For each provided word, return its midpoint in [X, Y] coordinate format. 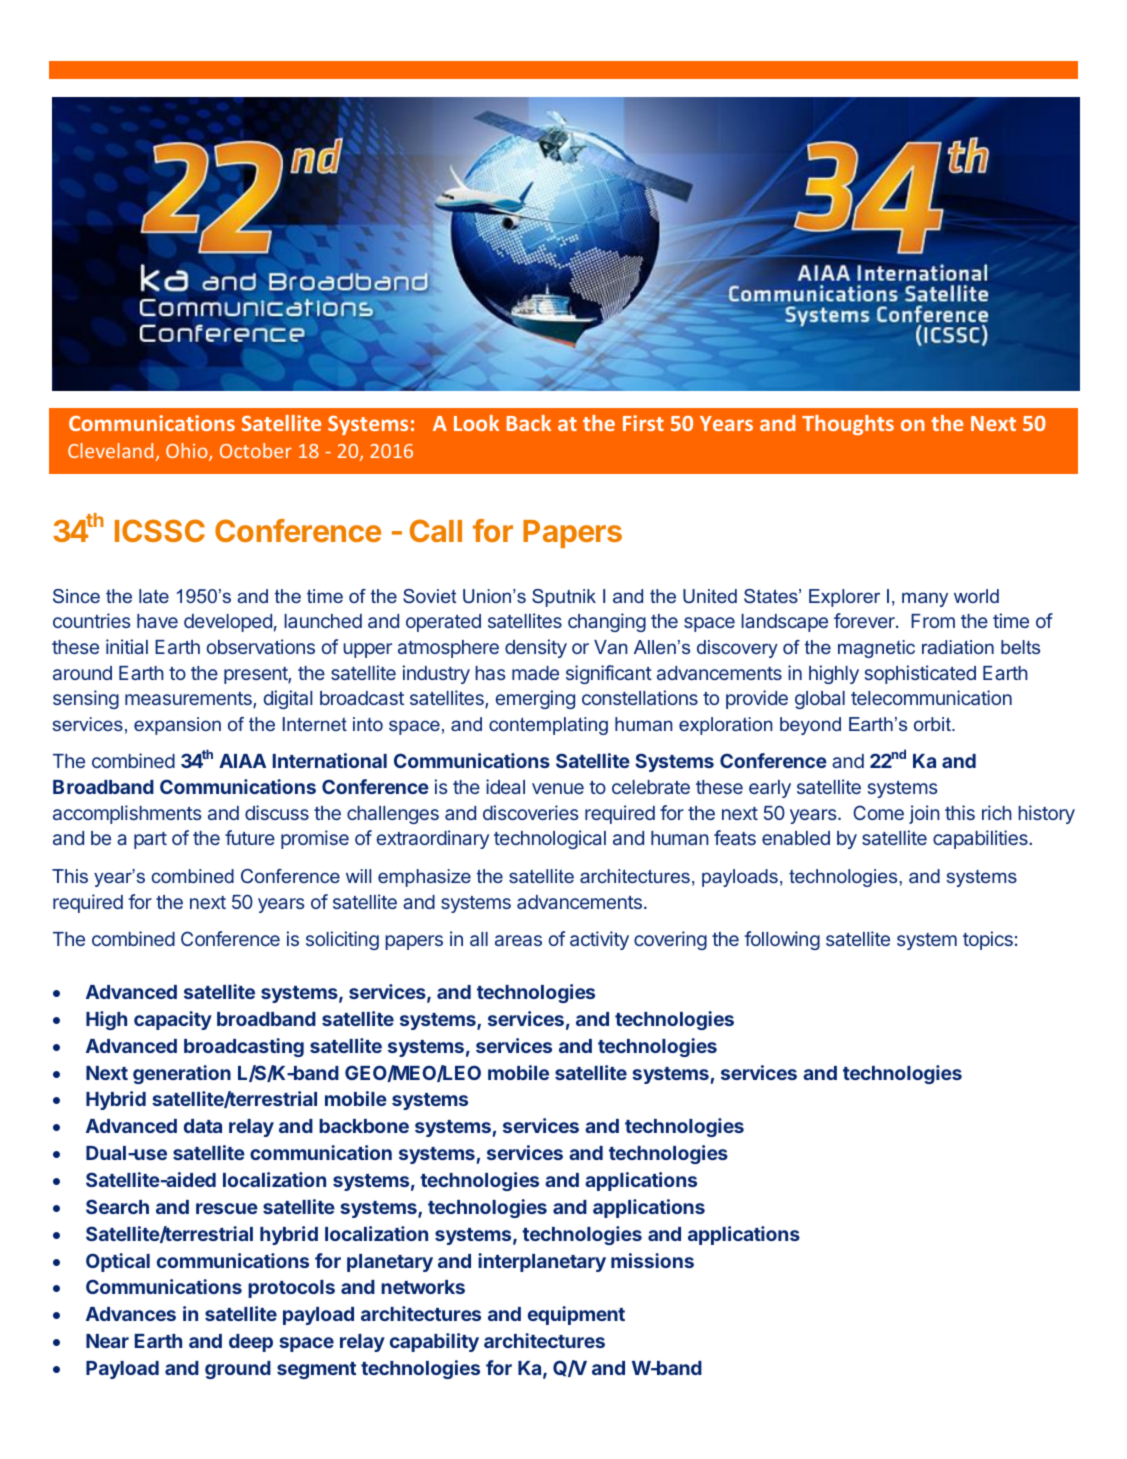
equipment [576, 1315]
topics [988, 940]
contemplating [548, 726]
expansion [177, 726]
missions [652, 1260]
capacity [173, 1020]
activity [599, 940]
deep [251, 1343]
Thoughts [848, 425]
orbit [933, 724]
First [643, 423]
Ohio [188, 452]
